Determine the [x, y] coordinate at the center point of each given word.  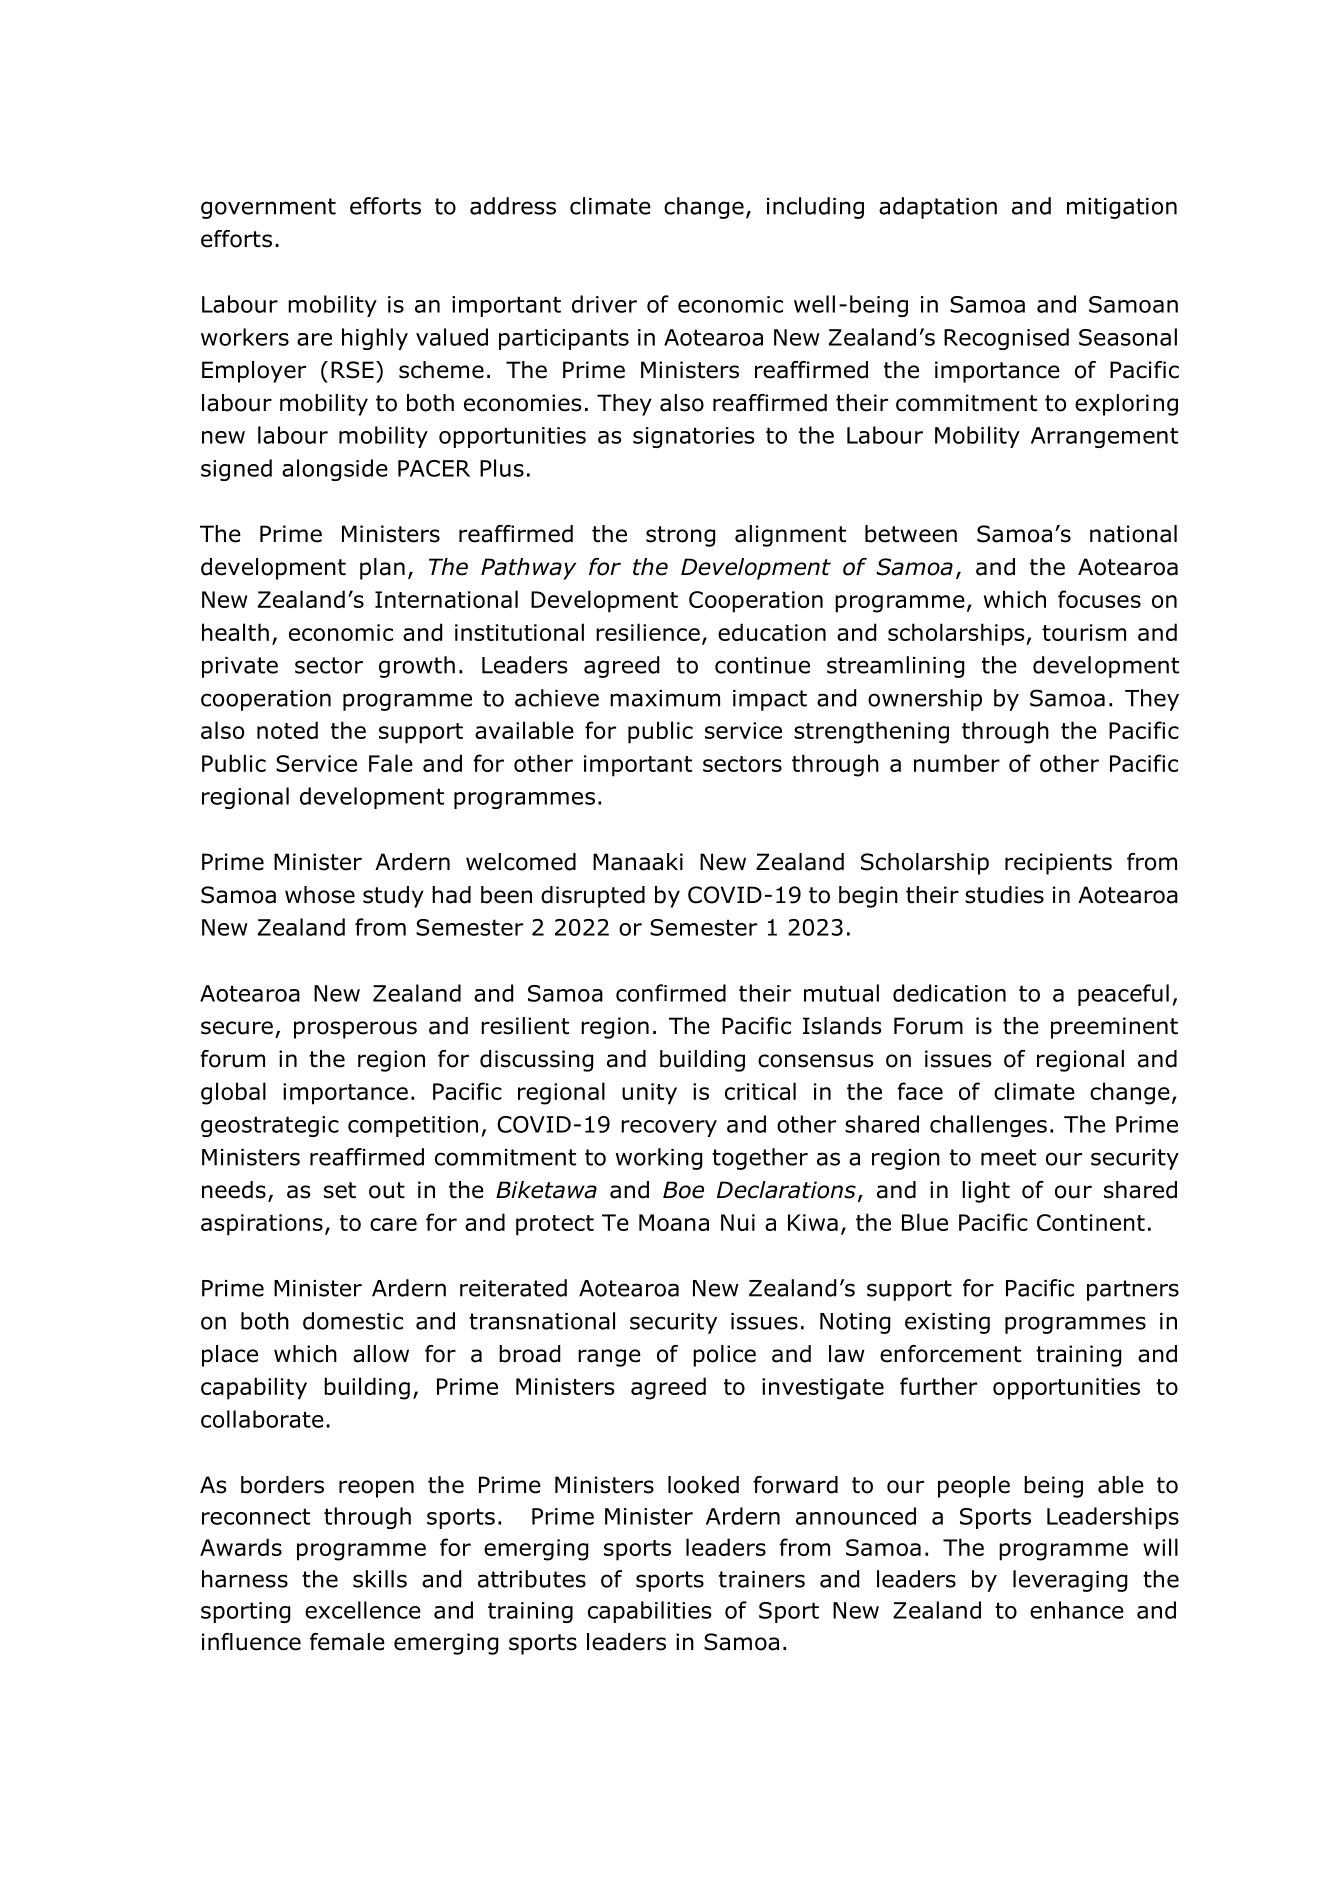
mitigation [1122, 208]
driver [604, 304]
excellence [363, 1610]
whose [320, 895]
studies [1004, 895]
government [268, 208]
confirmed [671, 993]
